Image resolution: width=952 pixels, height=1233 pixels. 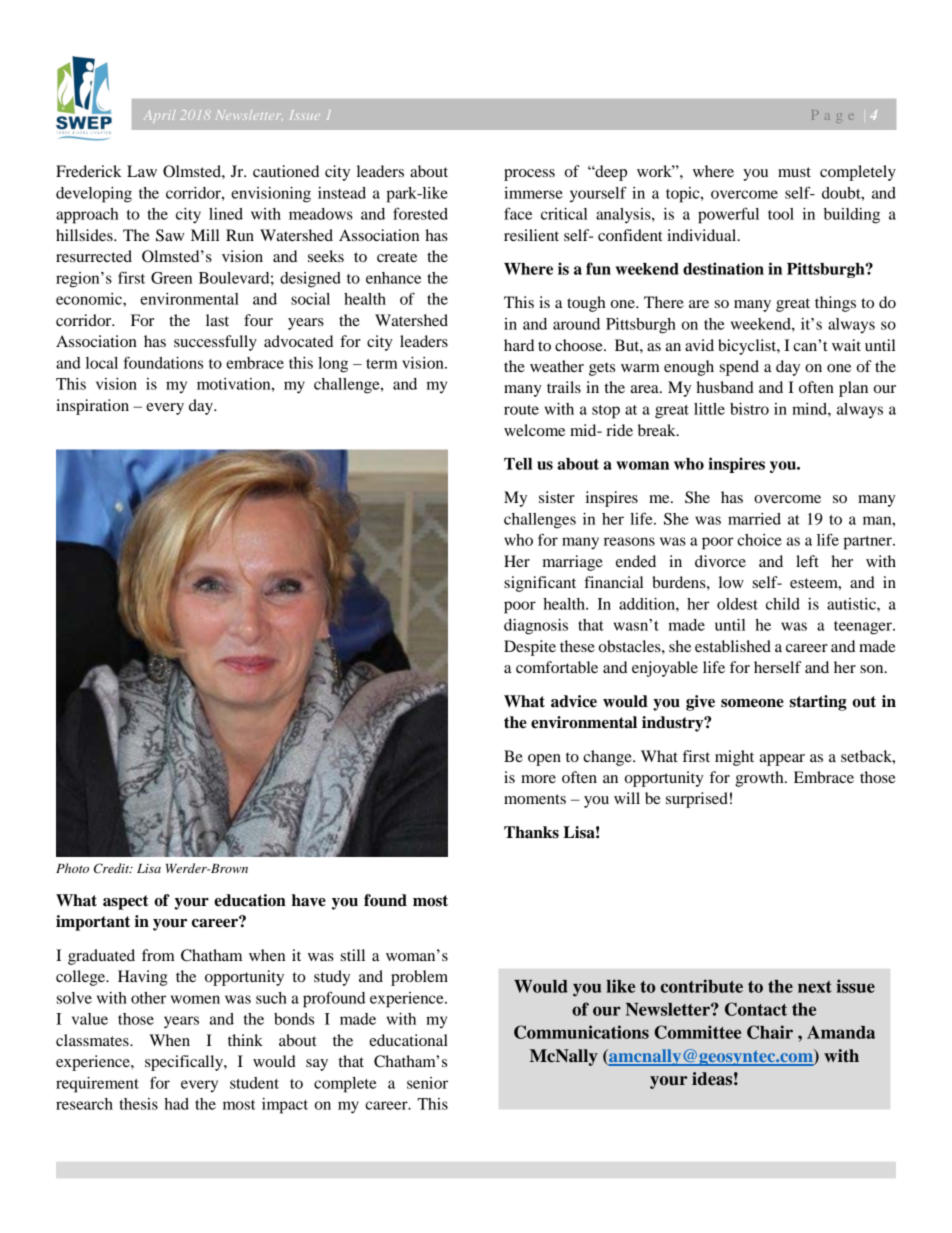 I want to click on Chair, so click(x=770, y=1032).
